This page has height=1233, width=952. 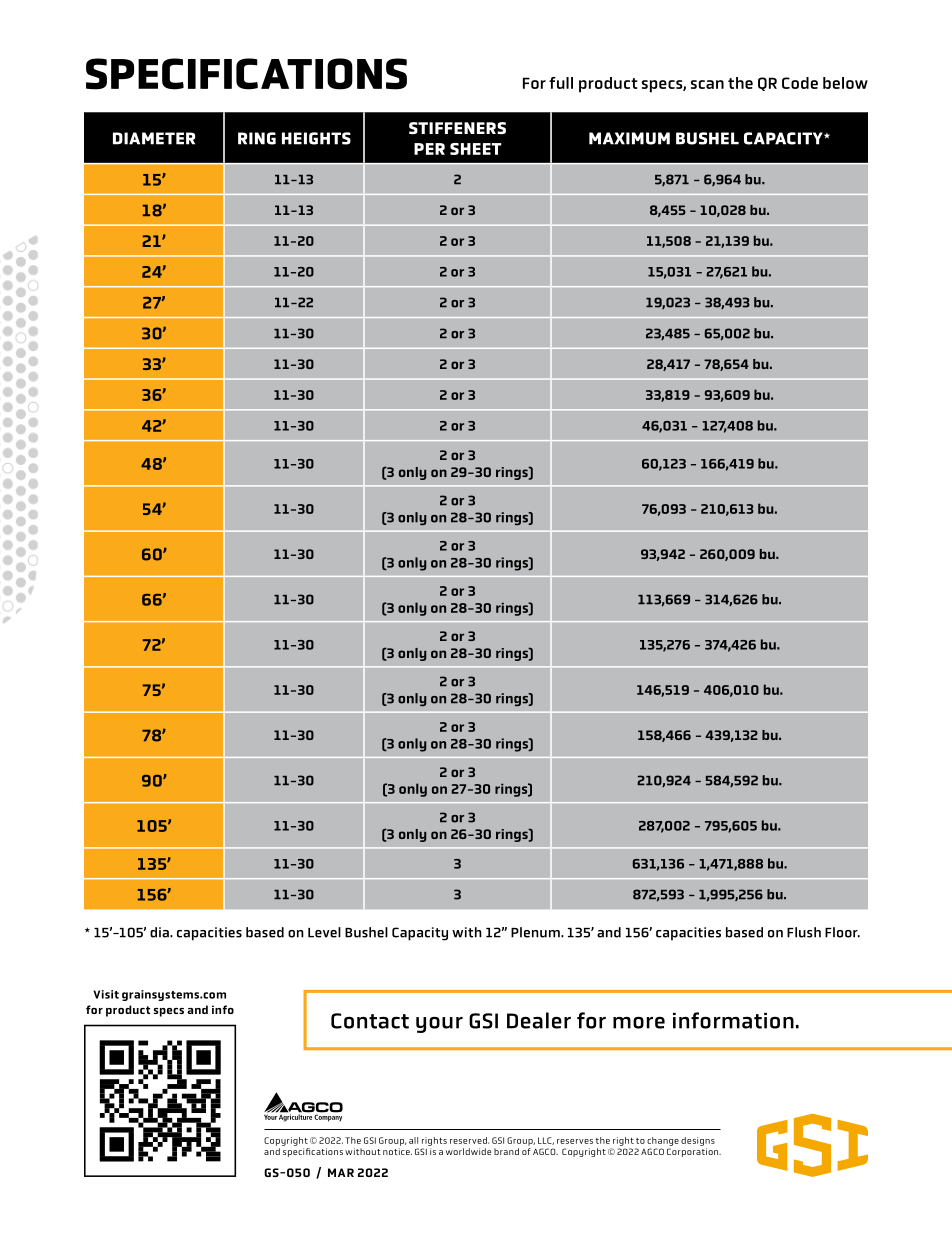 What do you see at coordinates (561, 83) in the page?
I see `full` at bounding box center [561, 83].
